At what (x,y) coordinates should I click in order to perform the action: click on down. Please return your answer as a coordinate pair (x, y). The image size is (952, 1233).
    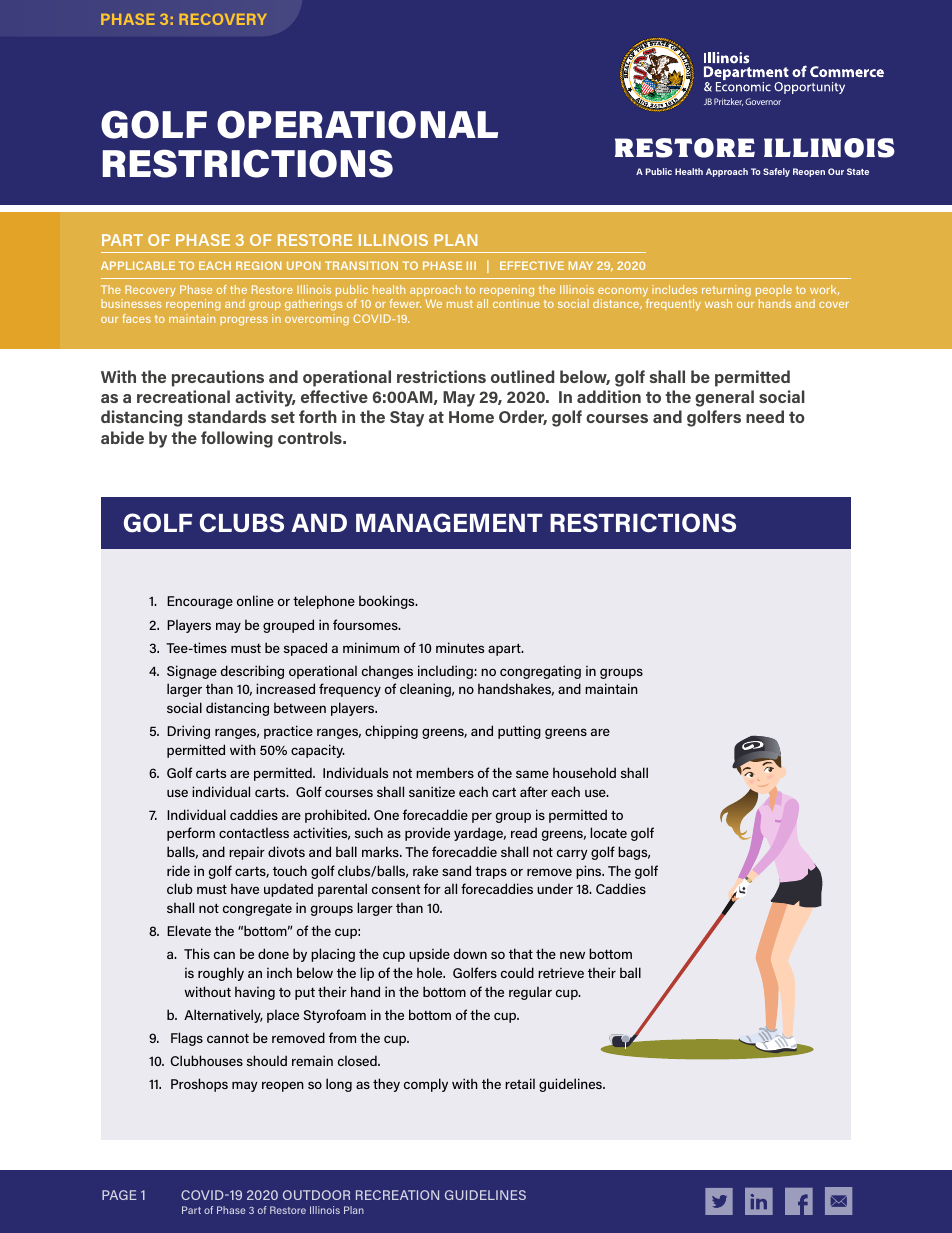
    Looking at the image, I should click on (470, 953).
